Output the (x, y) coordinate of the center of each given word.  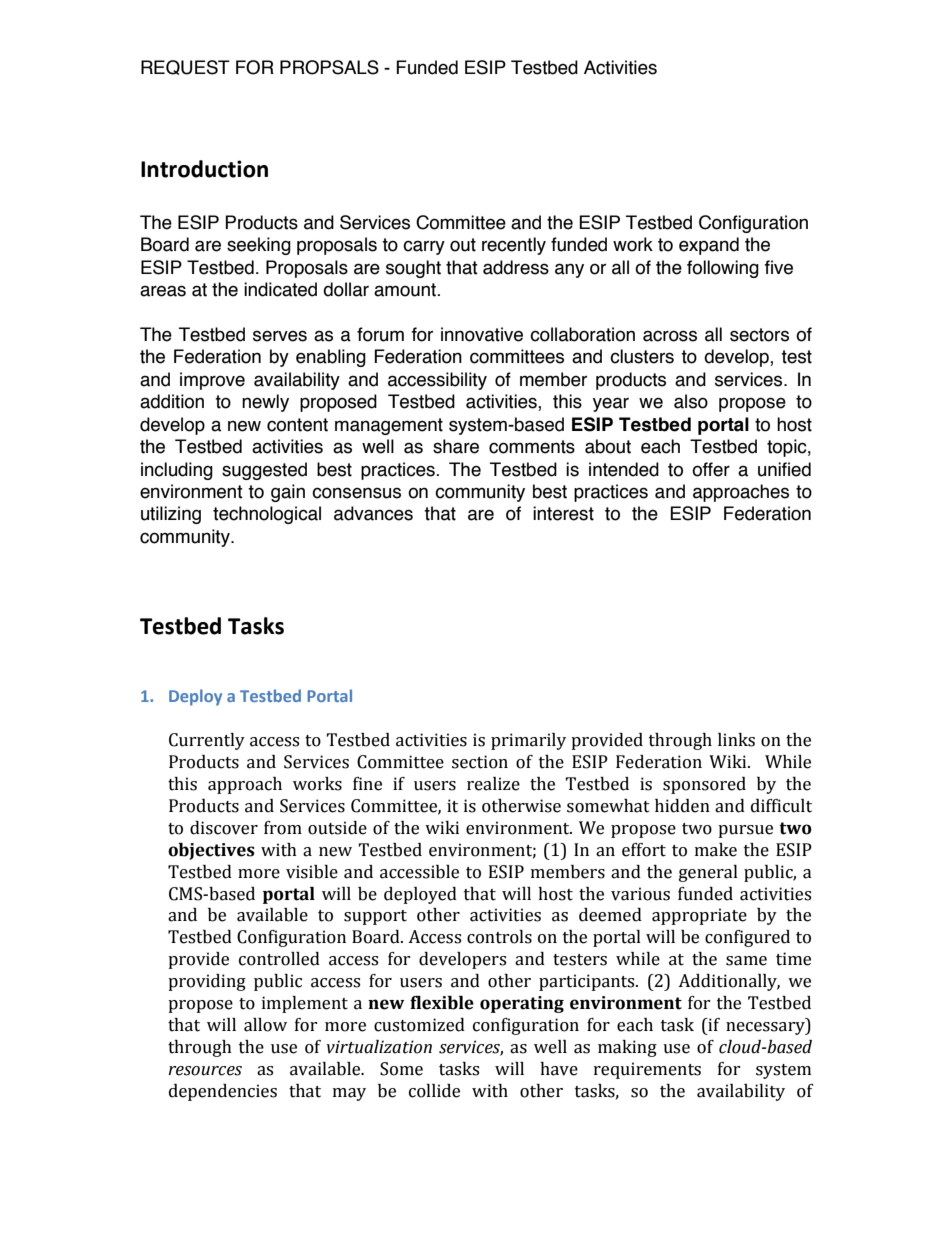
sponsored (704, 785)
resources (205, 1071)
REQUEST (185, 67)
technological (267, 515)
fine (367, 784)
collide (434, 1091)
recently (514, 246)
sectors (759, 335)
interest (563, 513)
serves (280, 336)
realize (493, 784)
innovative (482, 334)
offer (711, 469)
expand (709, 246)
